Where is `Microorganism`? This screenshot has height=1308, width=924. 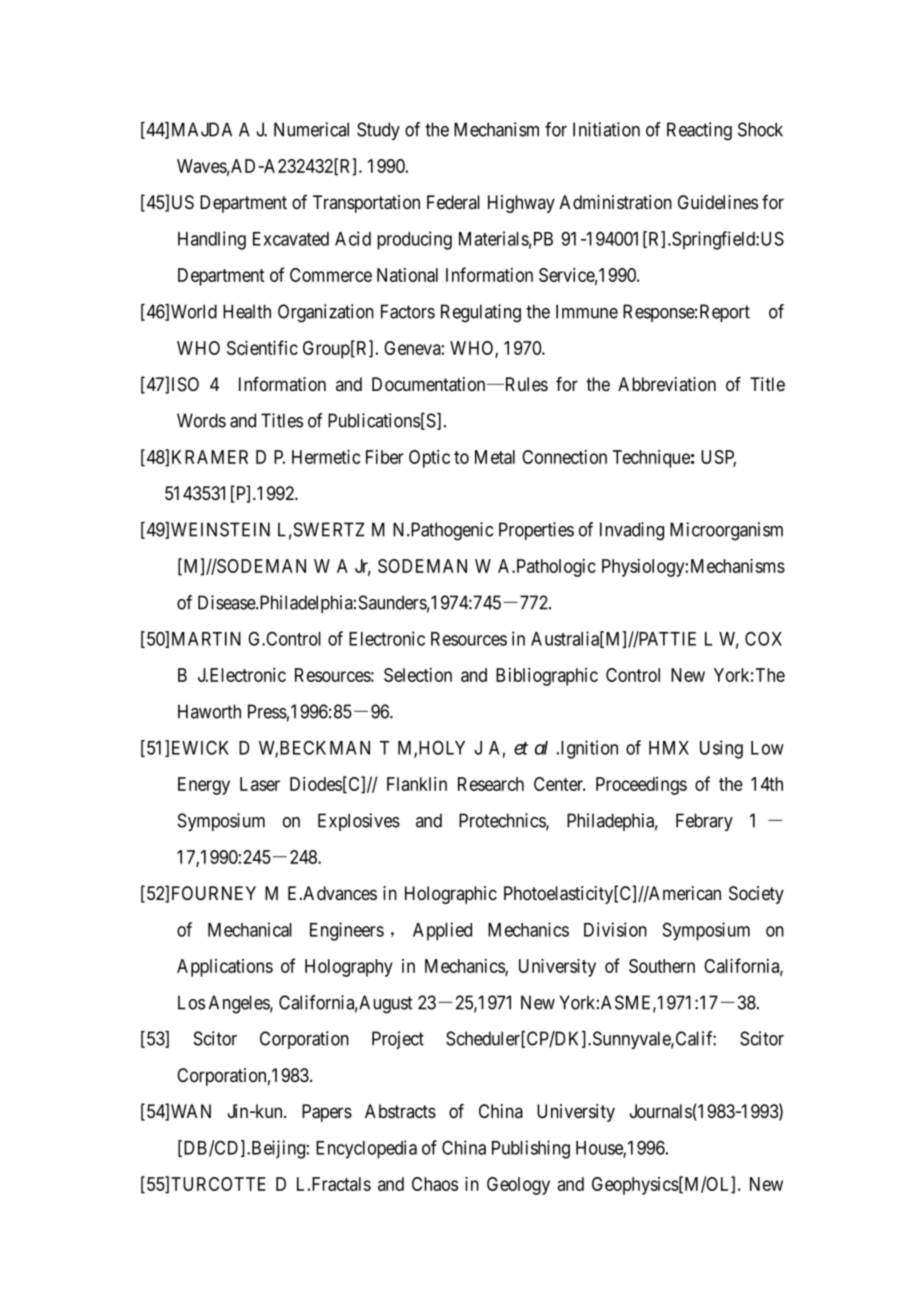 Microorganism is located at coordinates (726, 531).
